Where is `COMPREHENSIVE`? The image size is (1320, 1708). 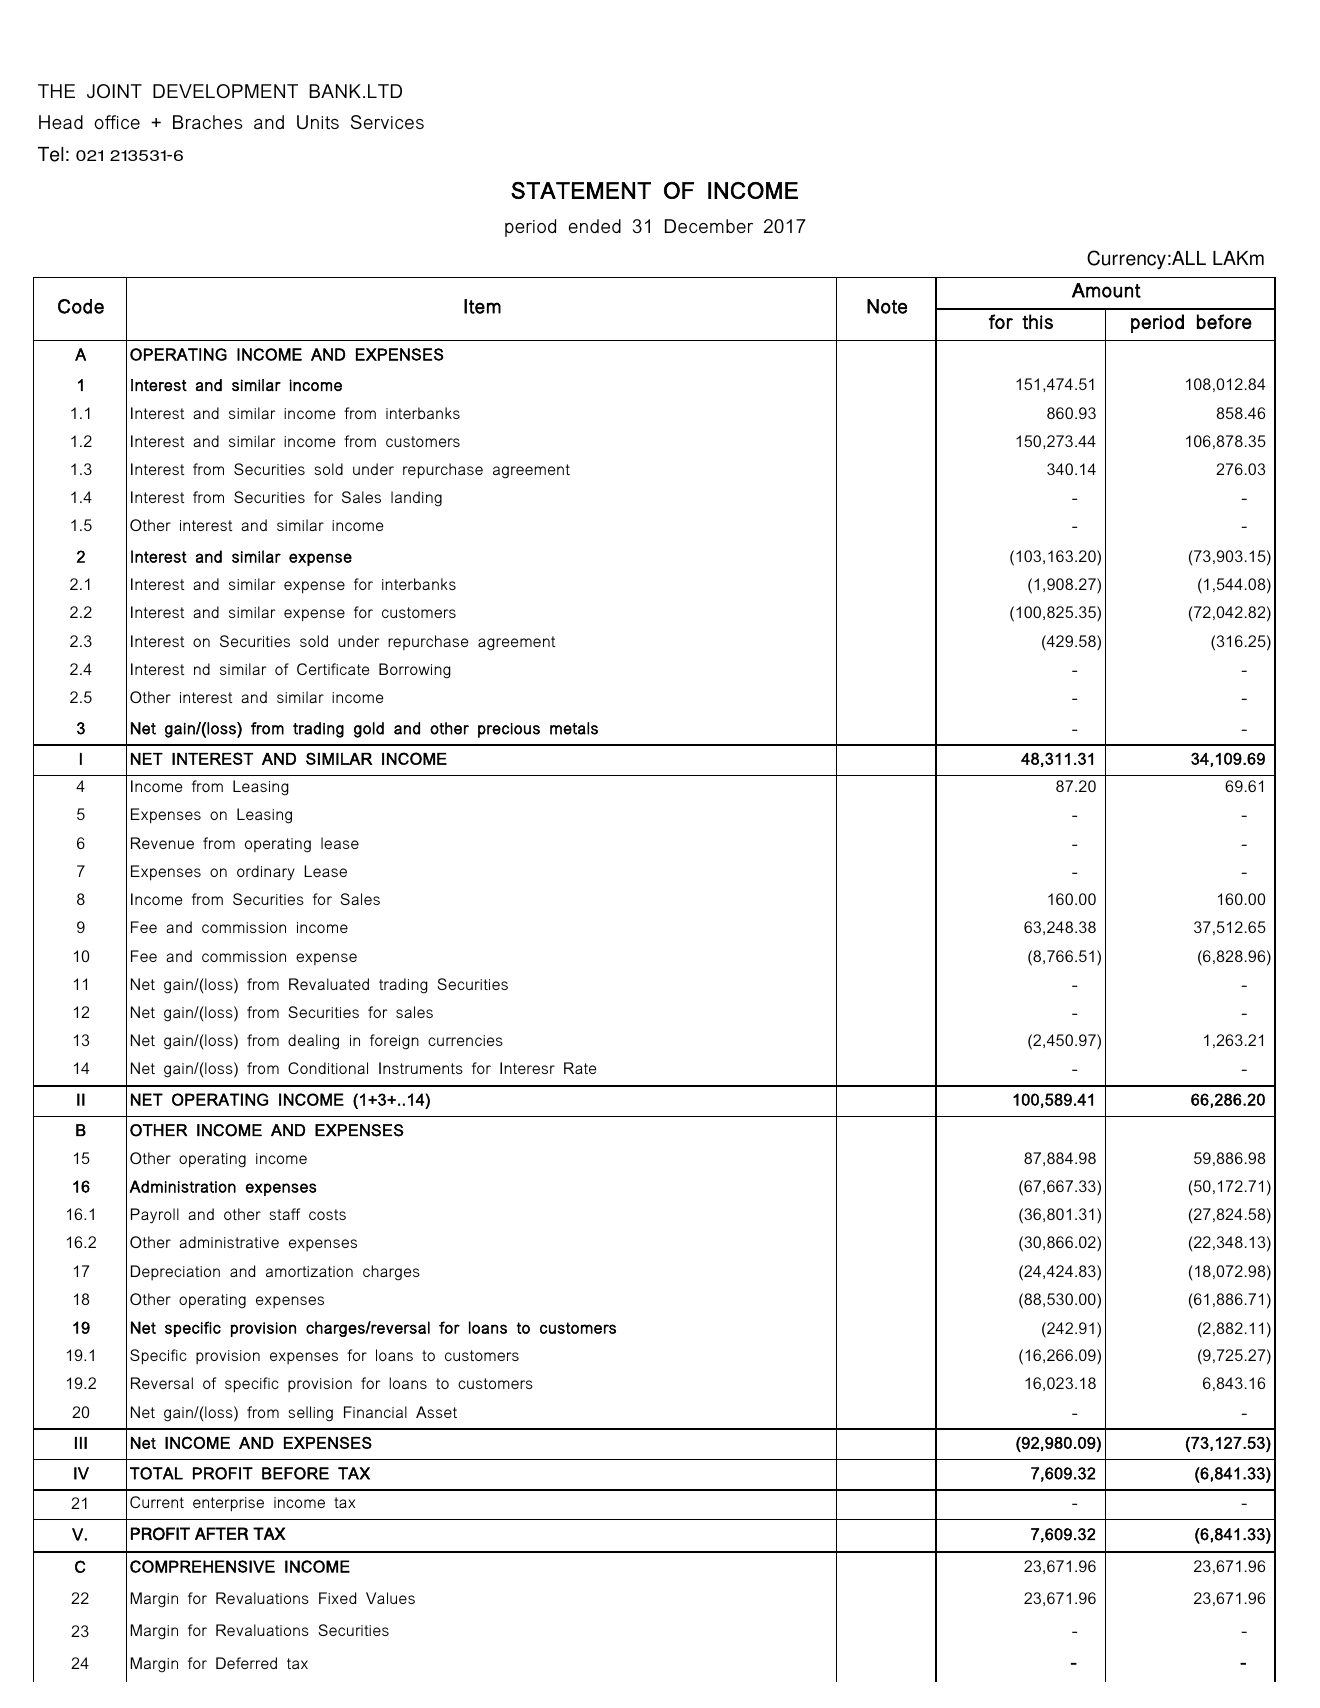 COMPREHENSIVE is located at coordinates (202, 1566).
